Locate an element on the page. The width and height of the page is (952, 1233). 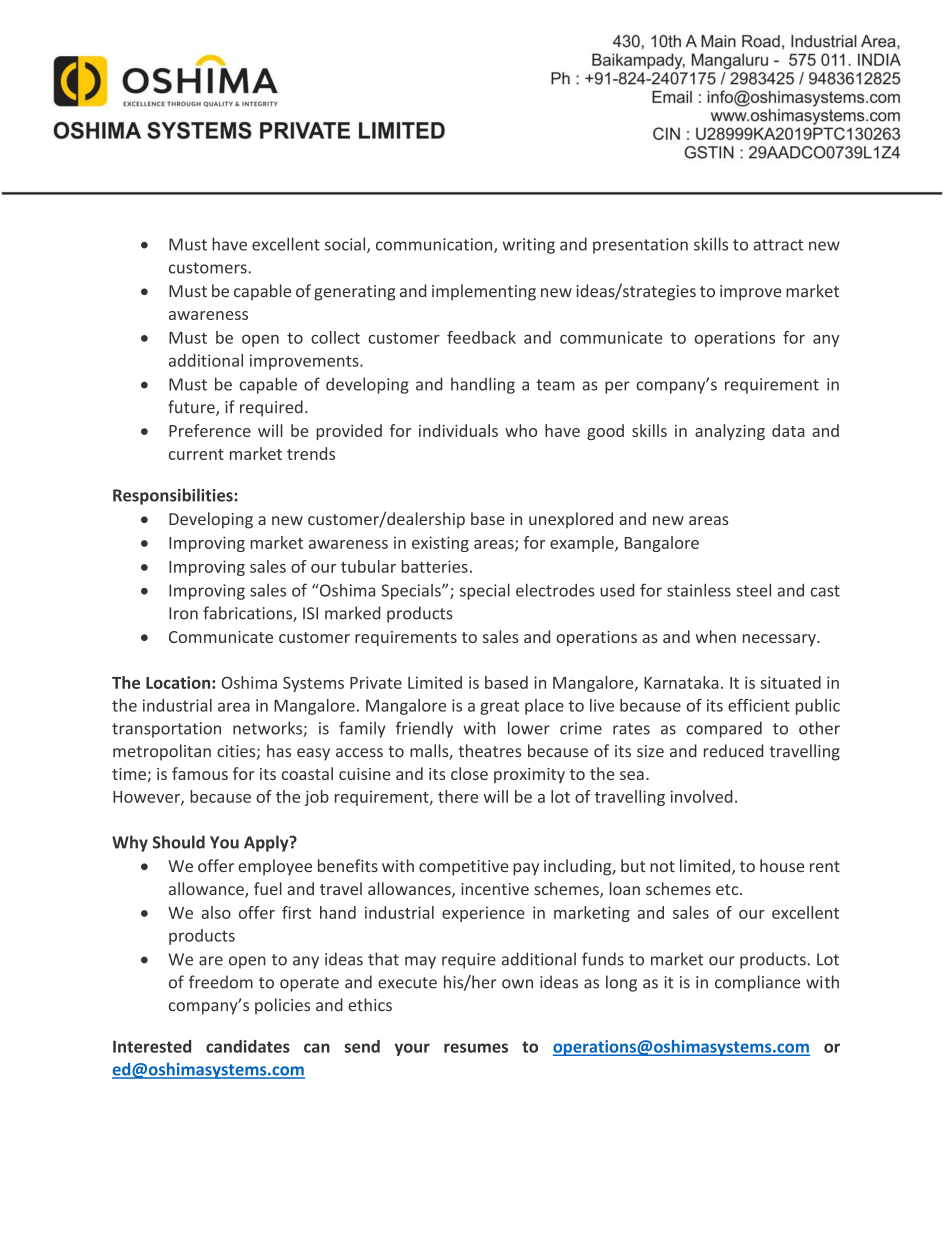
Iron is located at coordinates (183, 613).
